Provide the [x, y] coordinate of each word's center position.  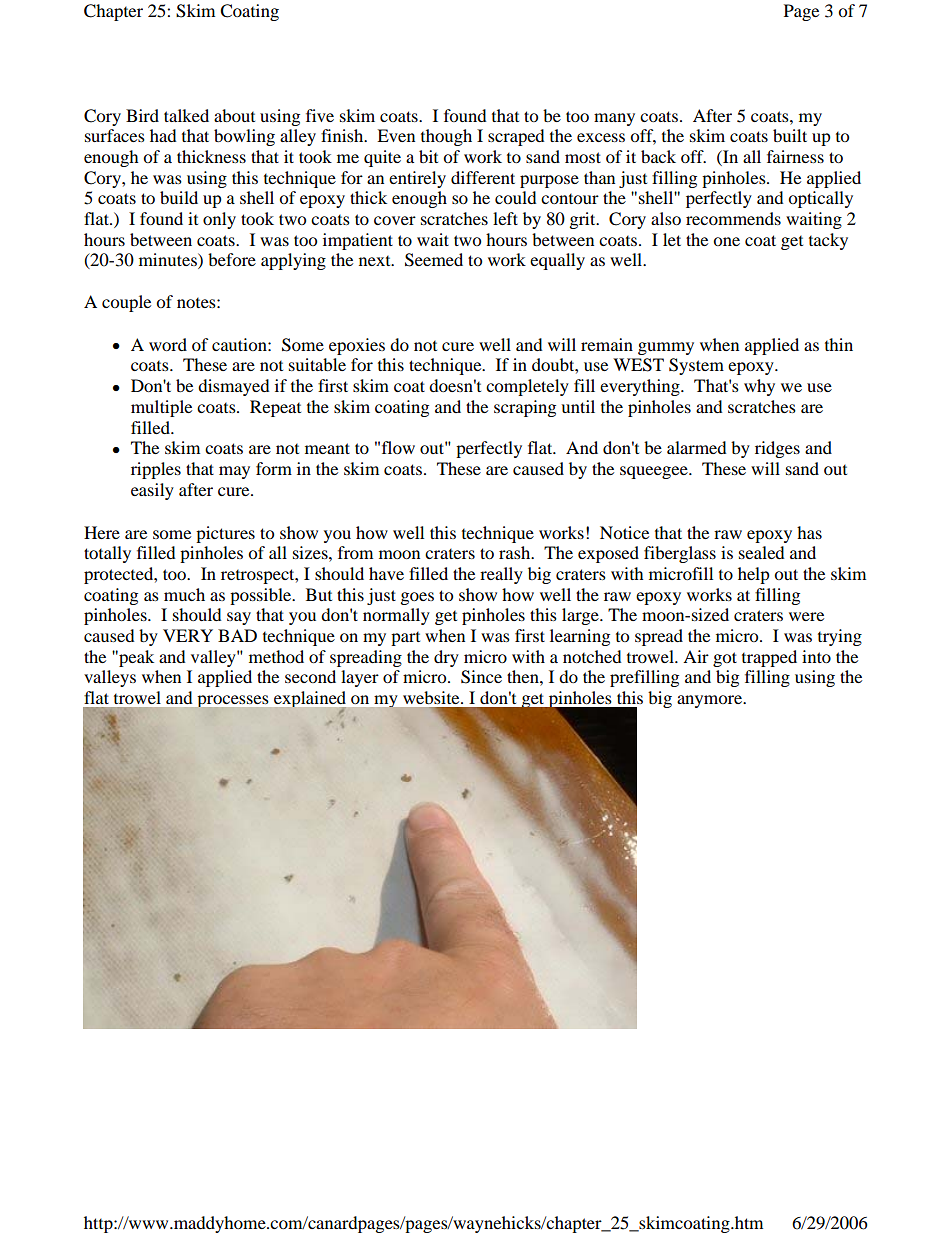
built [790, 135]
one [726, 241]
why [759, 387]
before [232, 259]
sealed [762, 552]
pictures [225, 534]
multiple [161, 408]
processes [233, 701]
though [446, 137]
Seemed [434, 260]
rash [516, 552]
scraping [525, 408]
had [163, 135]
